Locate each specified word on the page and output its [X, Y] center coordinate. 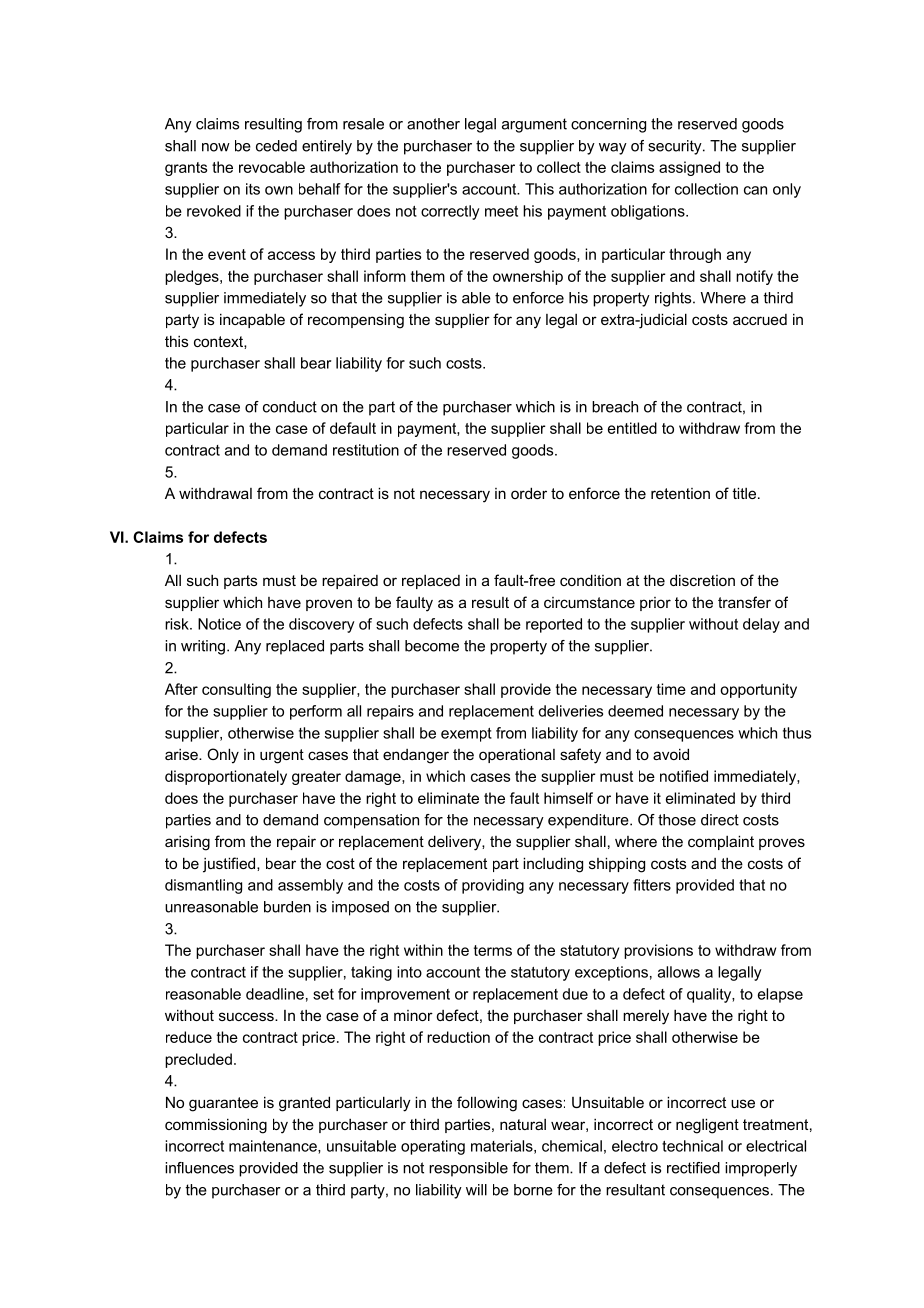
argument [534, 125]
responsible [468, 1169]
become [432, 646]
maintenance [274, 1147]
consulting [236, 690]
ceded [276, 146]
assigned [689, 168]
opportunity [758, 690]
